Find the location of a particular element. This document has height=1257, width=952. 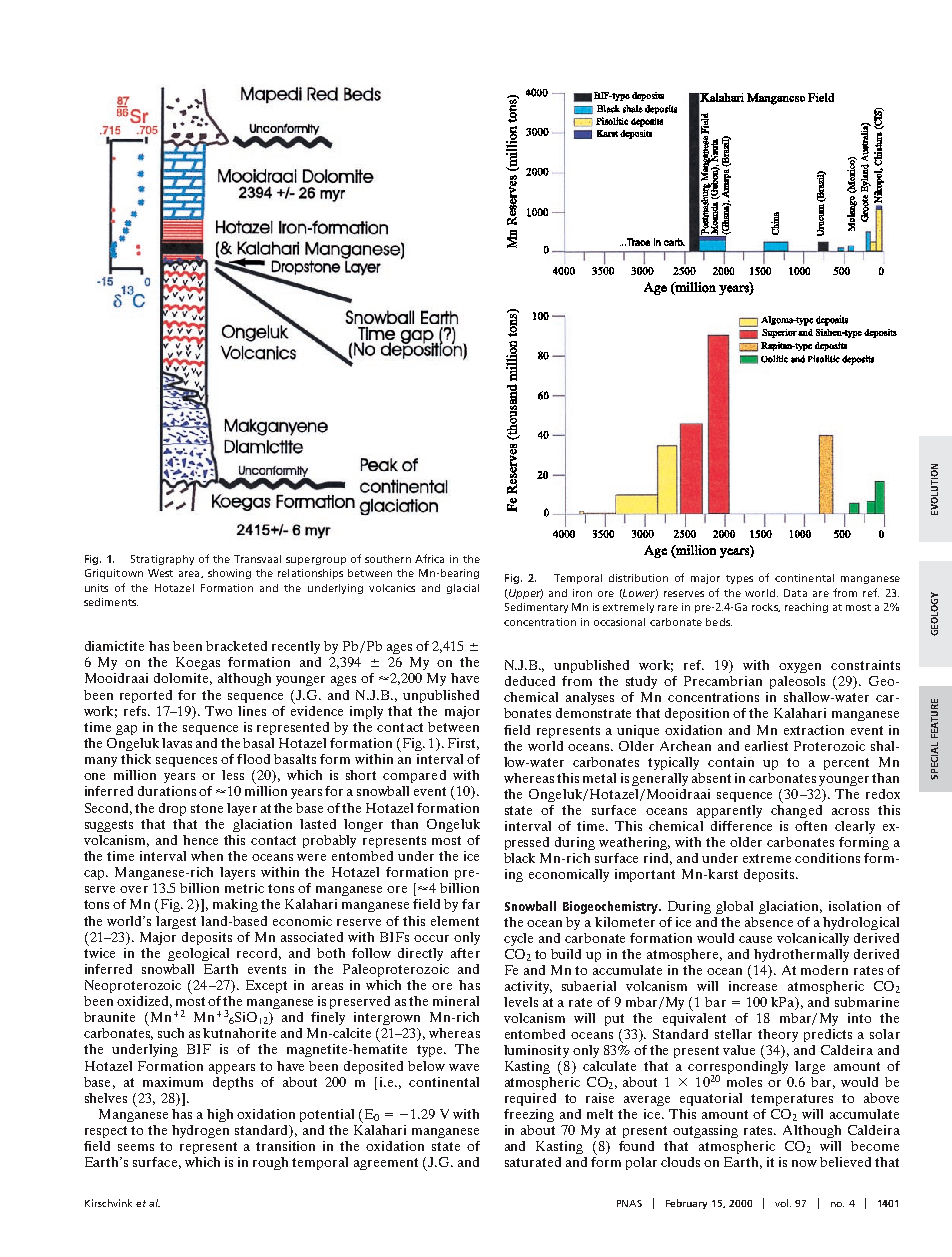

agreement is located at coordinates (386, 1164).
